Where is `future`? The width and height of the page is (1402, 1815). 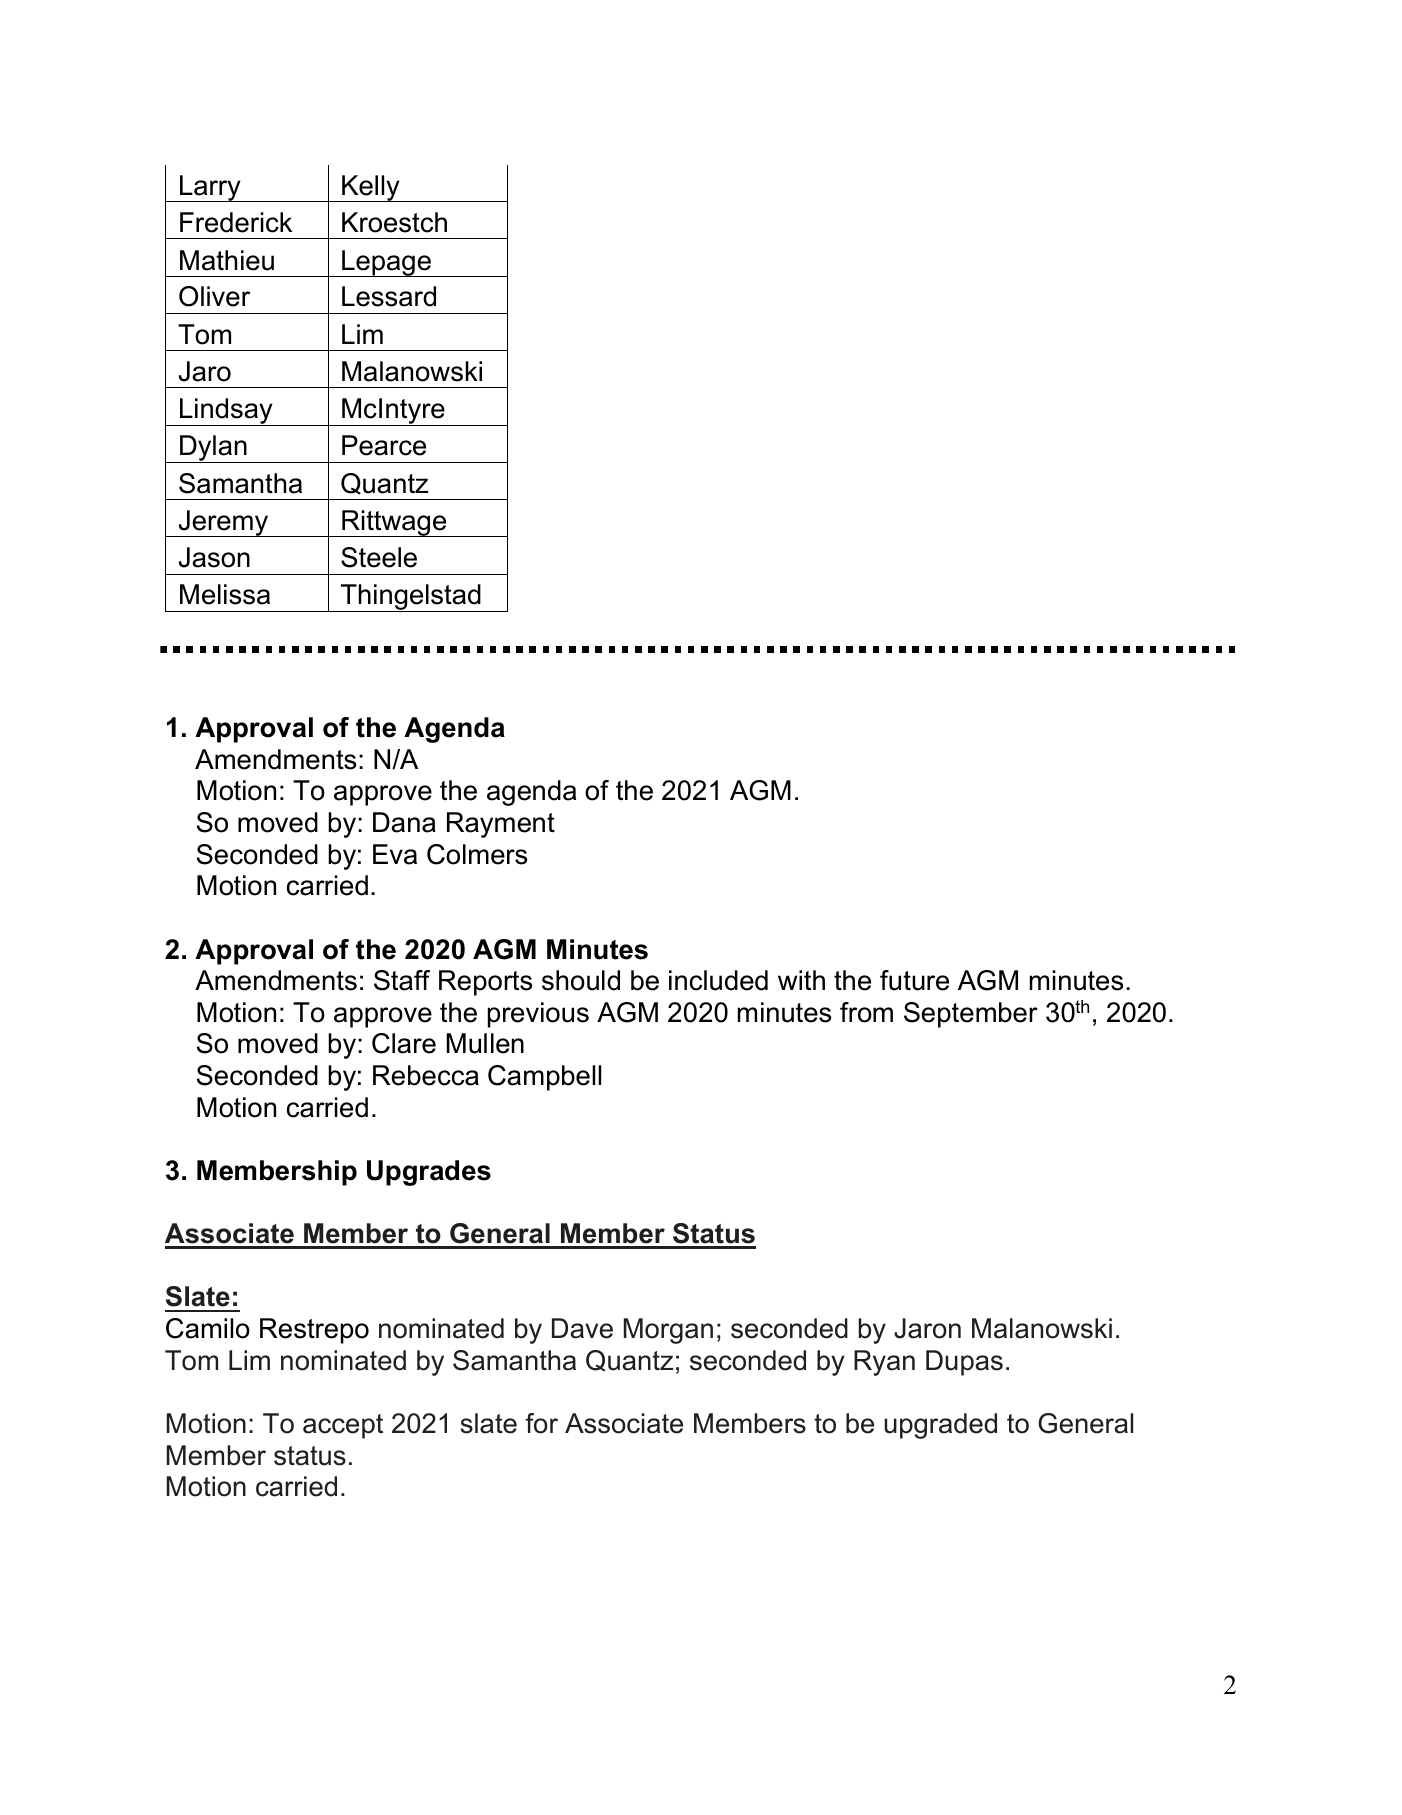
future is located at coordinates (914, 980).
